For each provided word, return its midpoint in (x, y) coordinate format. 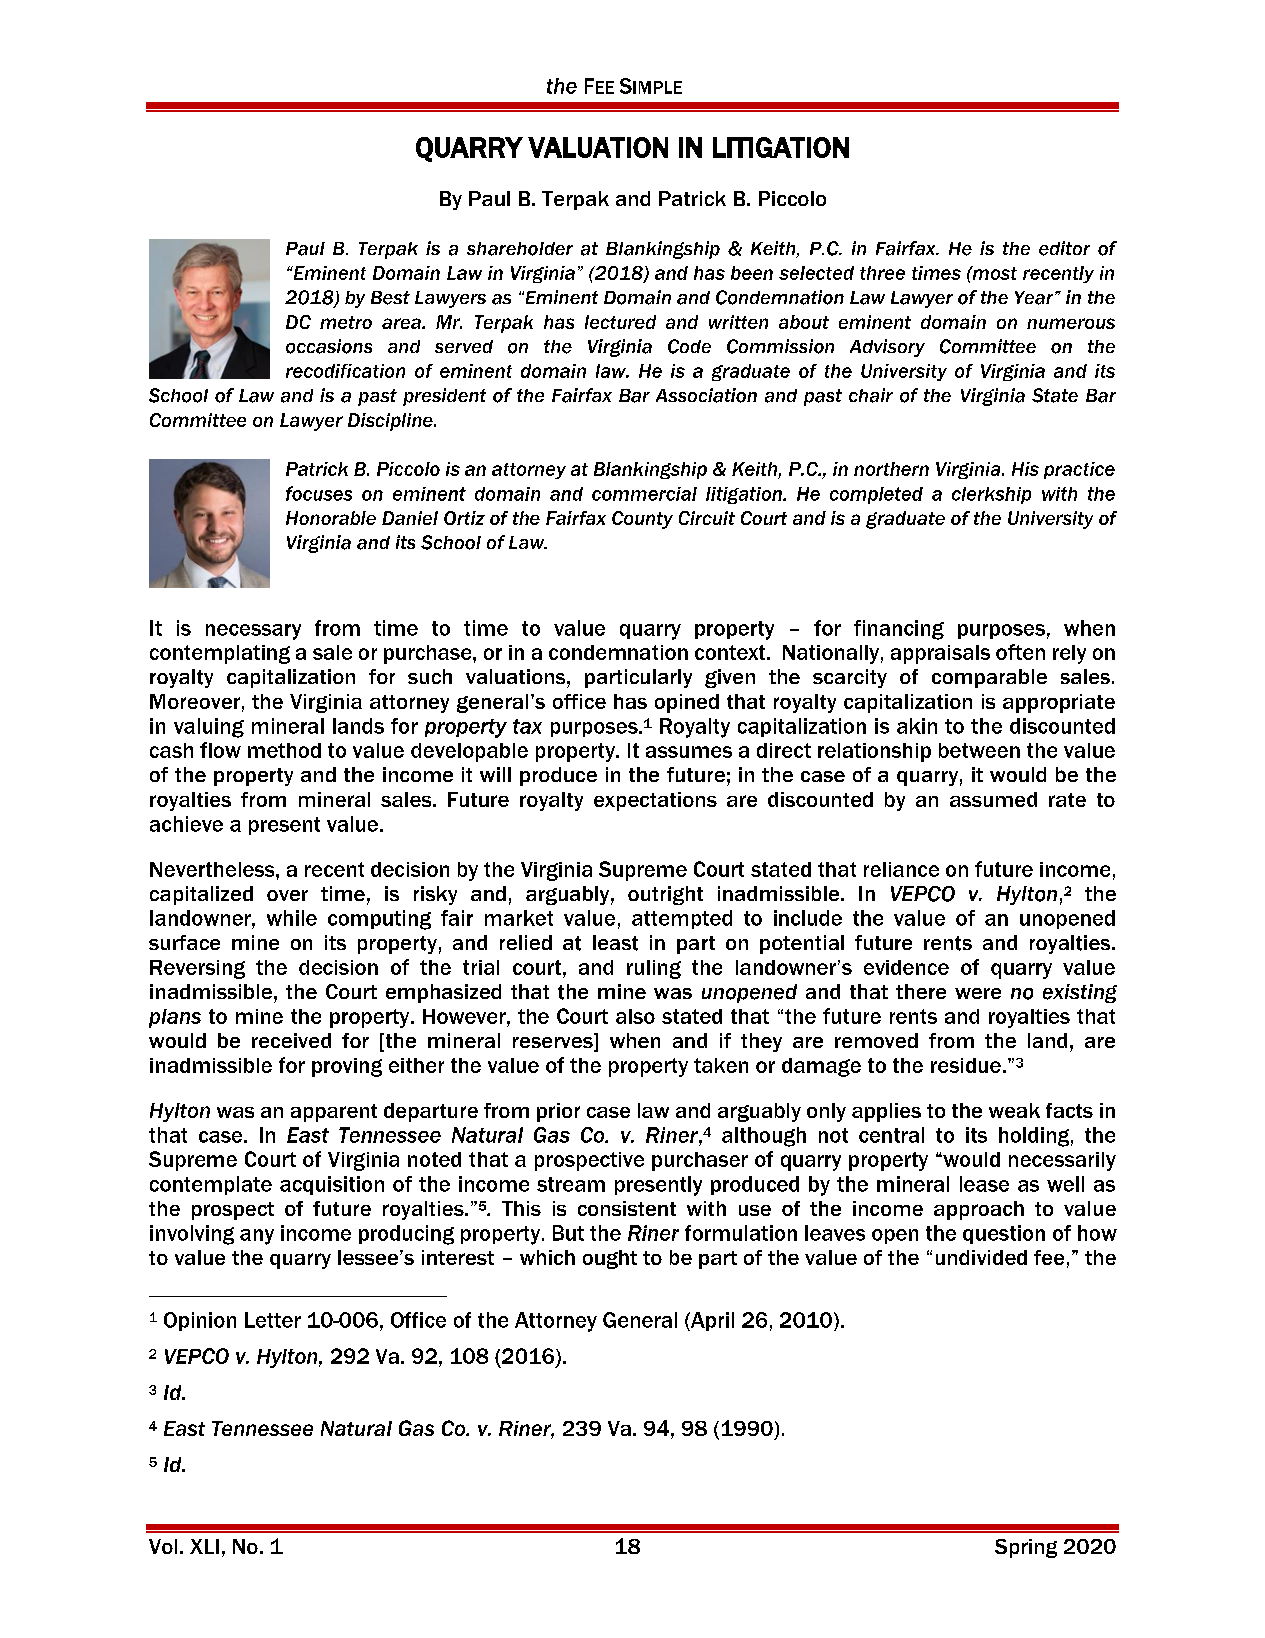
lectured (620, 322)
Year (1035, 298)
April (711, 1321)
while (292, 918)
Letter (273, 1320)
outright (665, 895)
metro (346, 322)
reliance (901, 869)
